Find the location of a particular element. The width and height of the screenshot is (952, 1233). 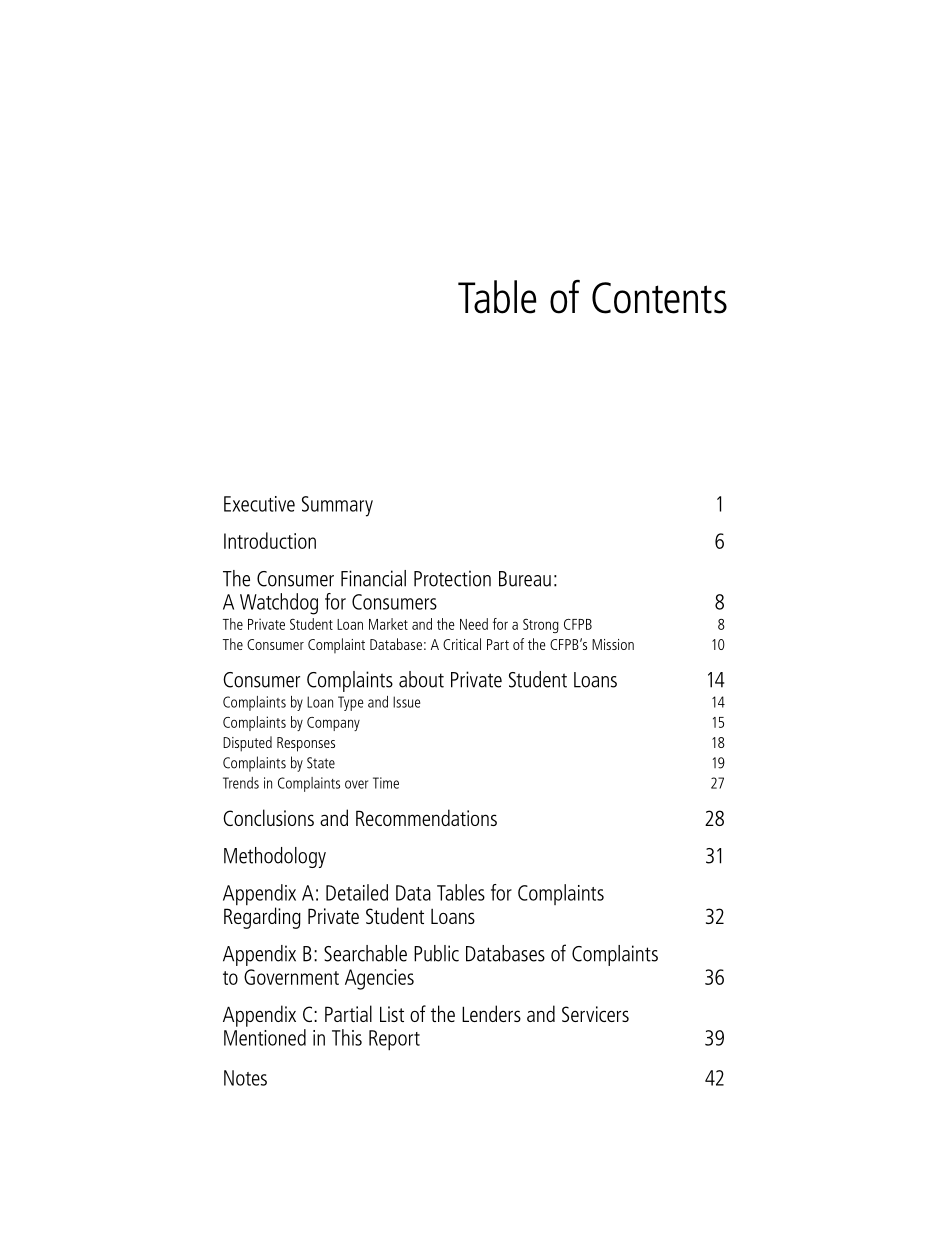

Mentioned is located at coordinates (265, 1037).
